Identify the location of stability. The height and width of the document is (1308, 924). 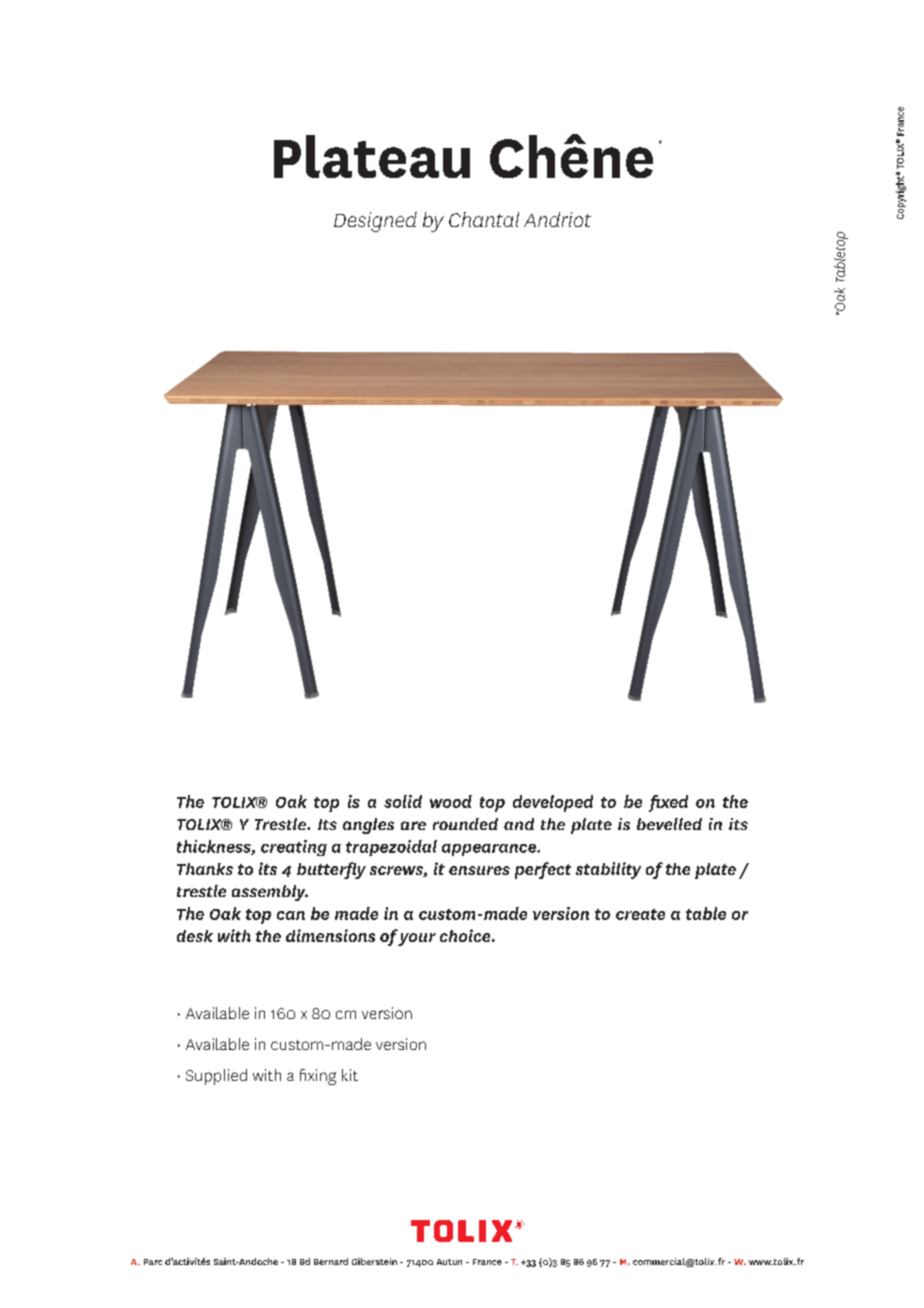
(608, 870).
